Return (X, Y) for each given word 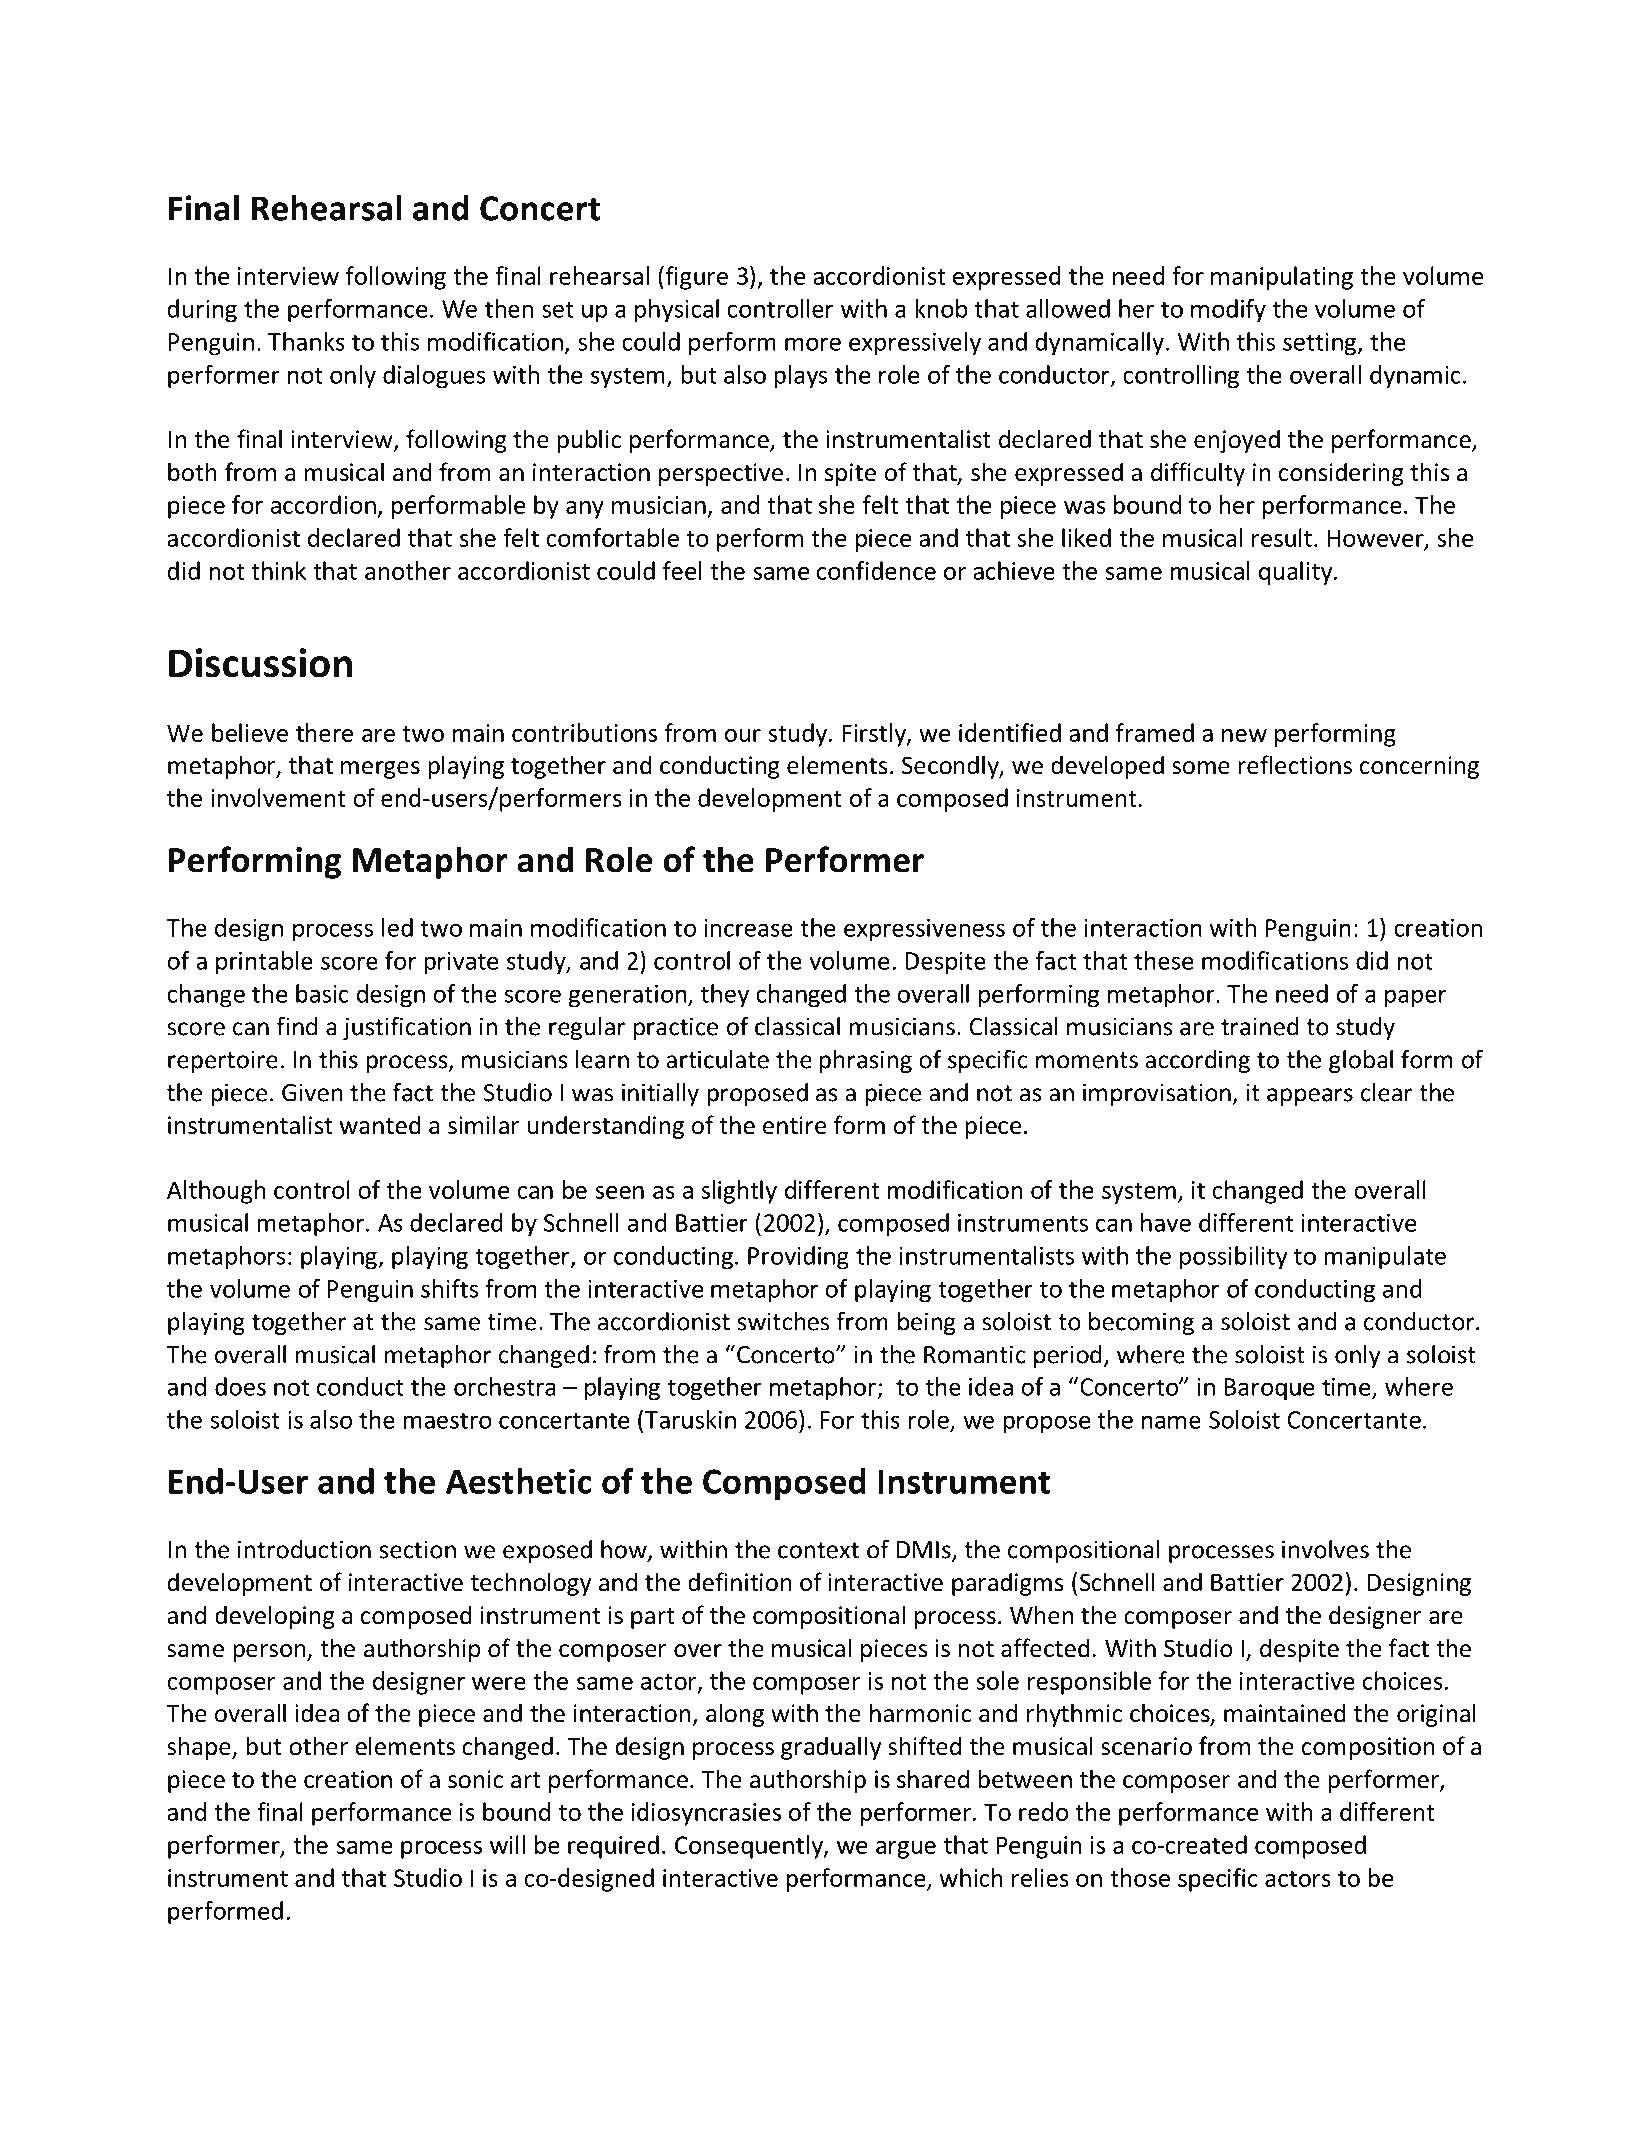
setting (1321, 344)
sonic (475, 1779)
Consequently (750, 1847)
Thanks (306, 341)
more (813, 344)
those (1140, 1877)
